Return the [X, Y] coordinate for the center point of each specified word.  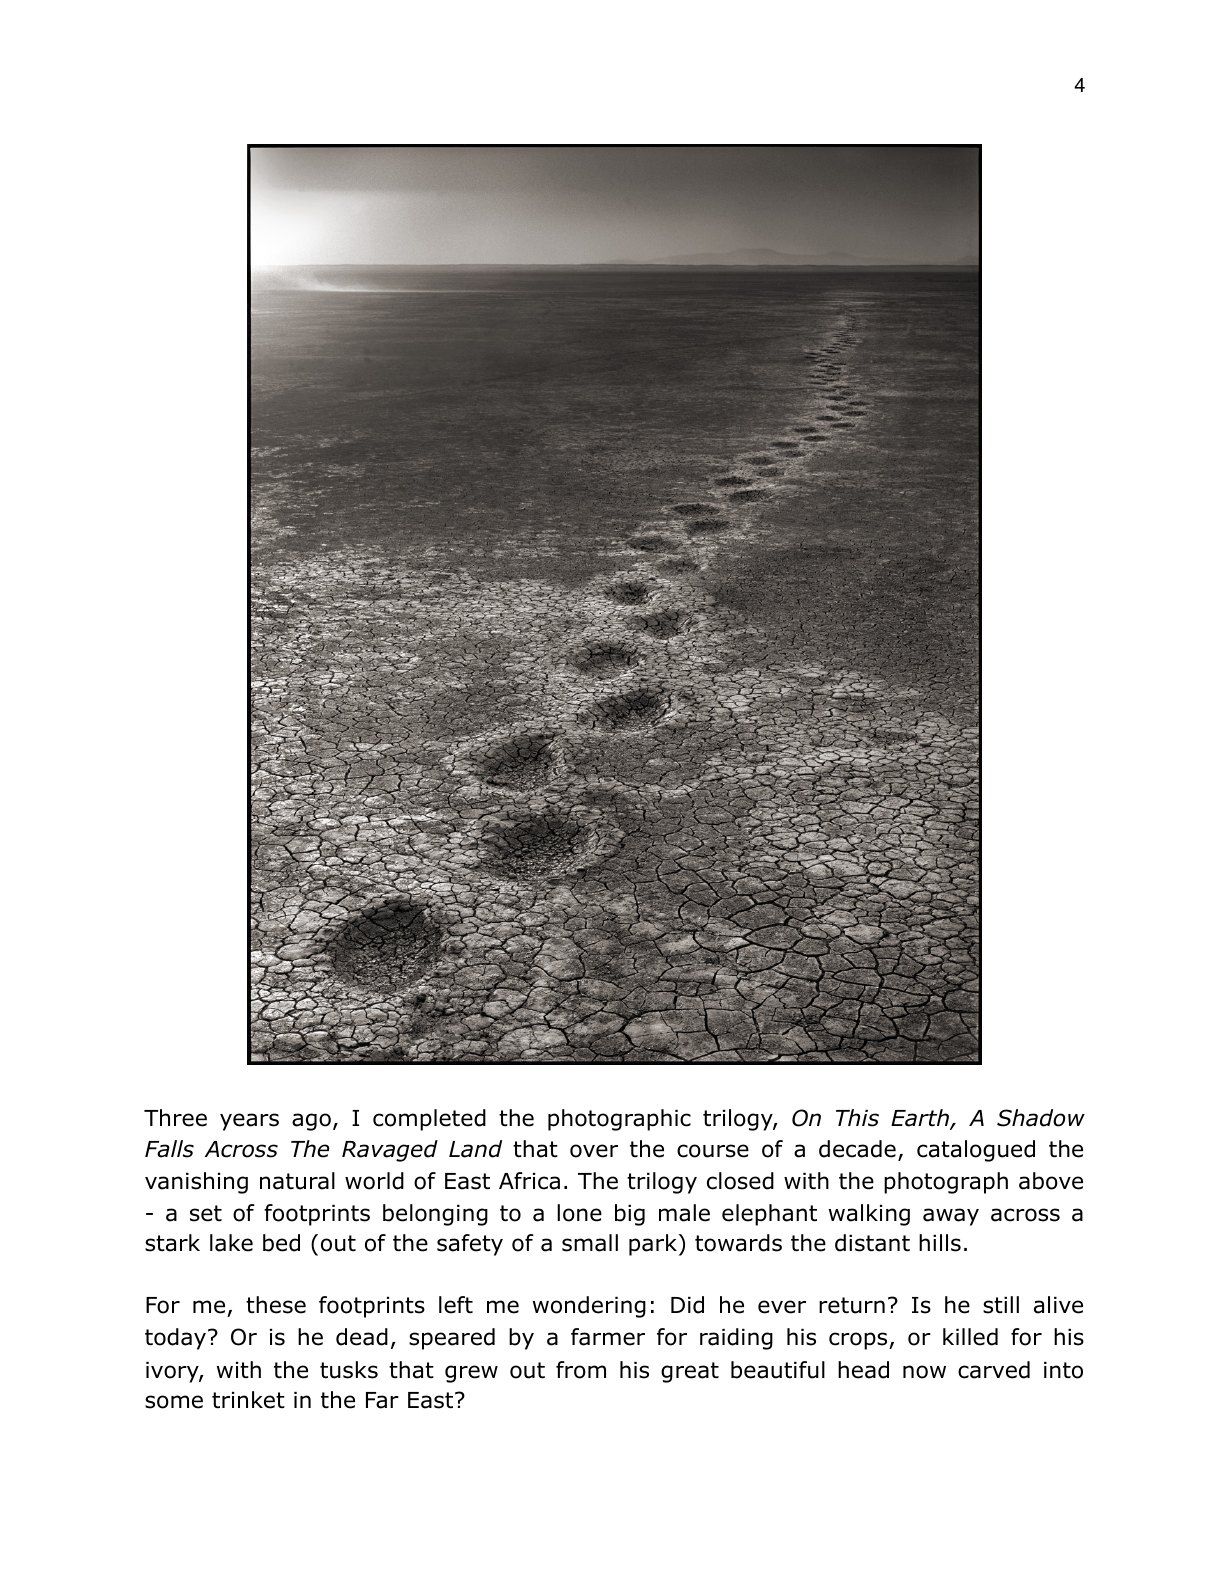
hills [940, 1243]
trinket [248, 1400]
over [594, 1151]
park [653, 1245]
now [924, 1372]
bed [281, 1243]
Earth [921, 1119]
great [690, 1372]
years [249, 1122]
